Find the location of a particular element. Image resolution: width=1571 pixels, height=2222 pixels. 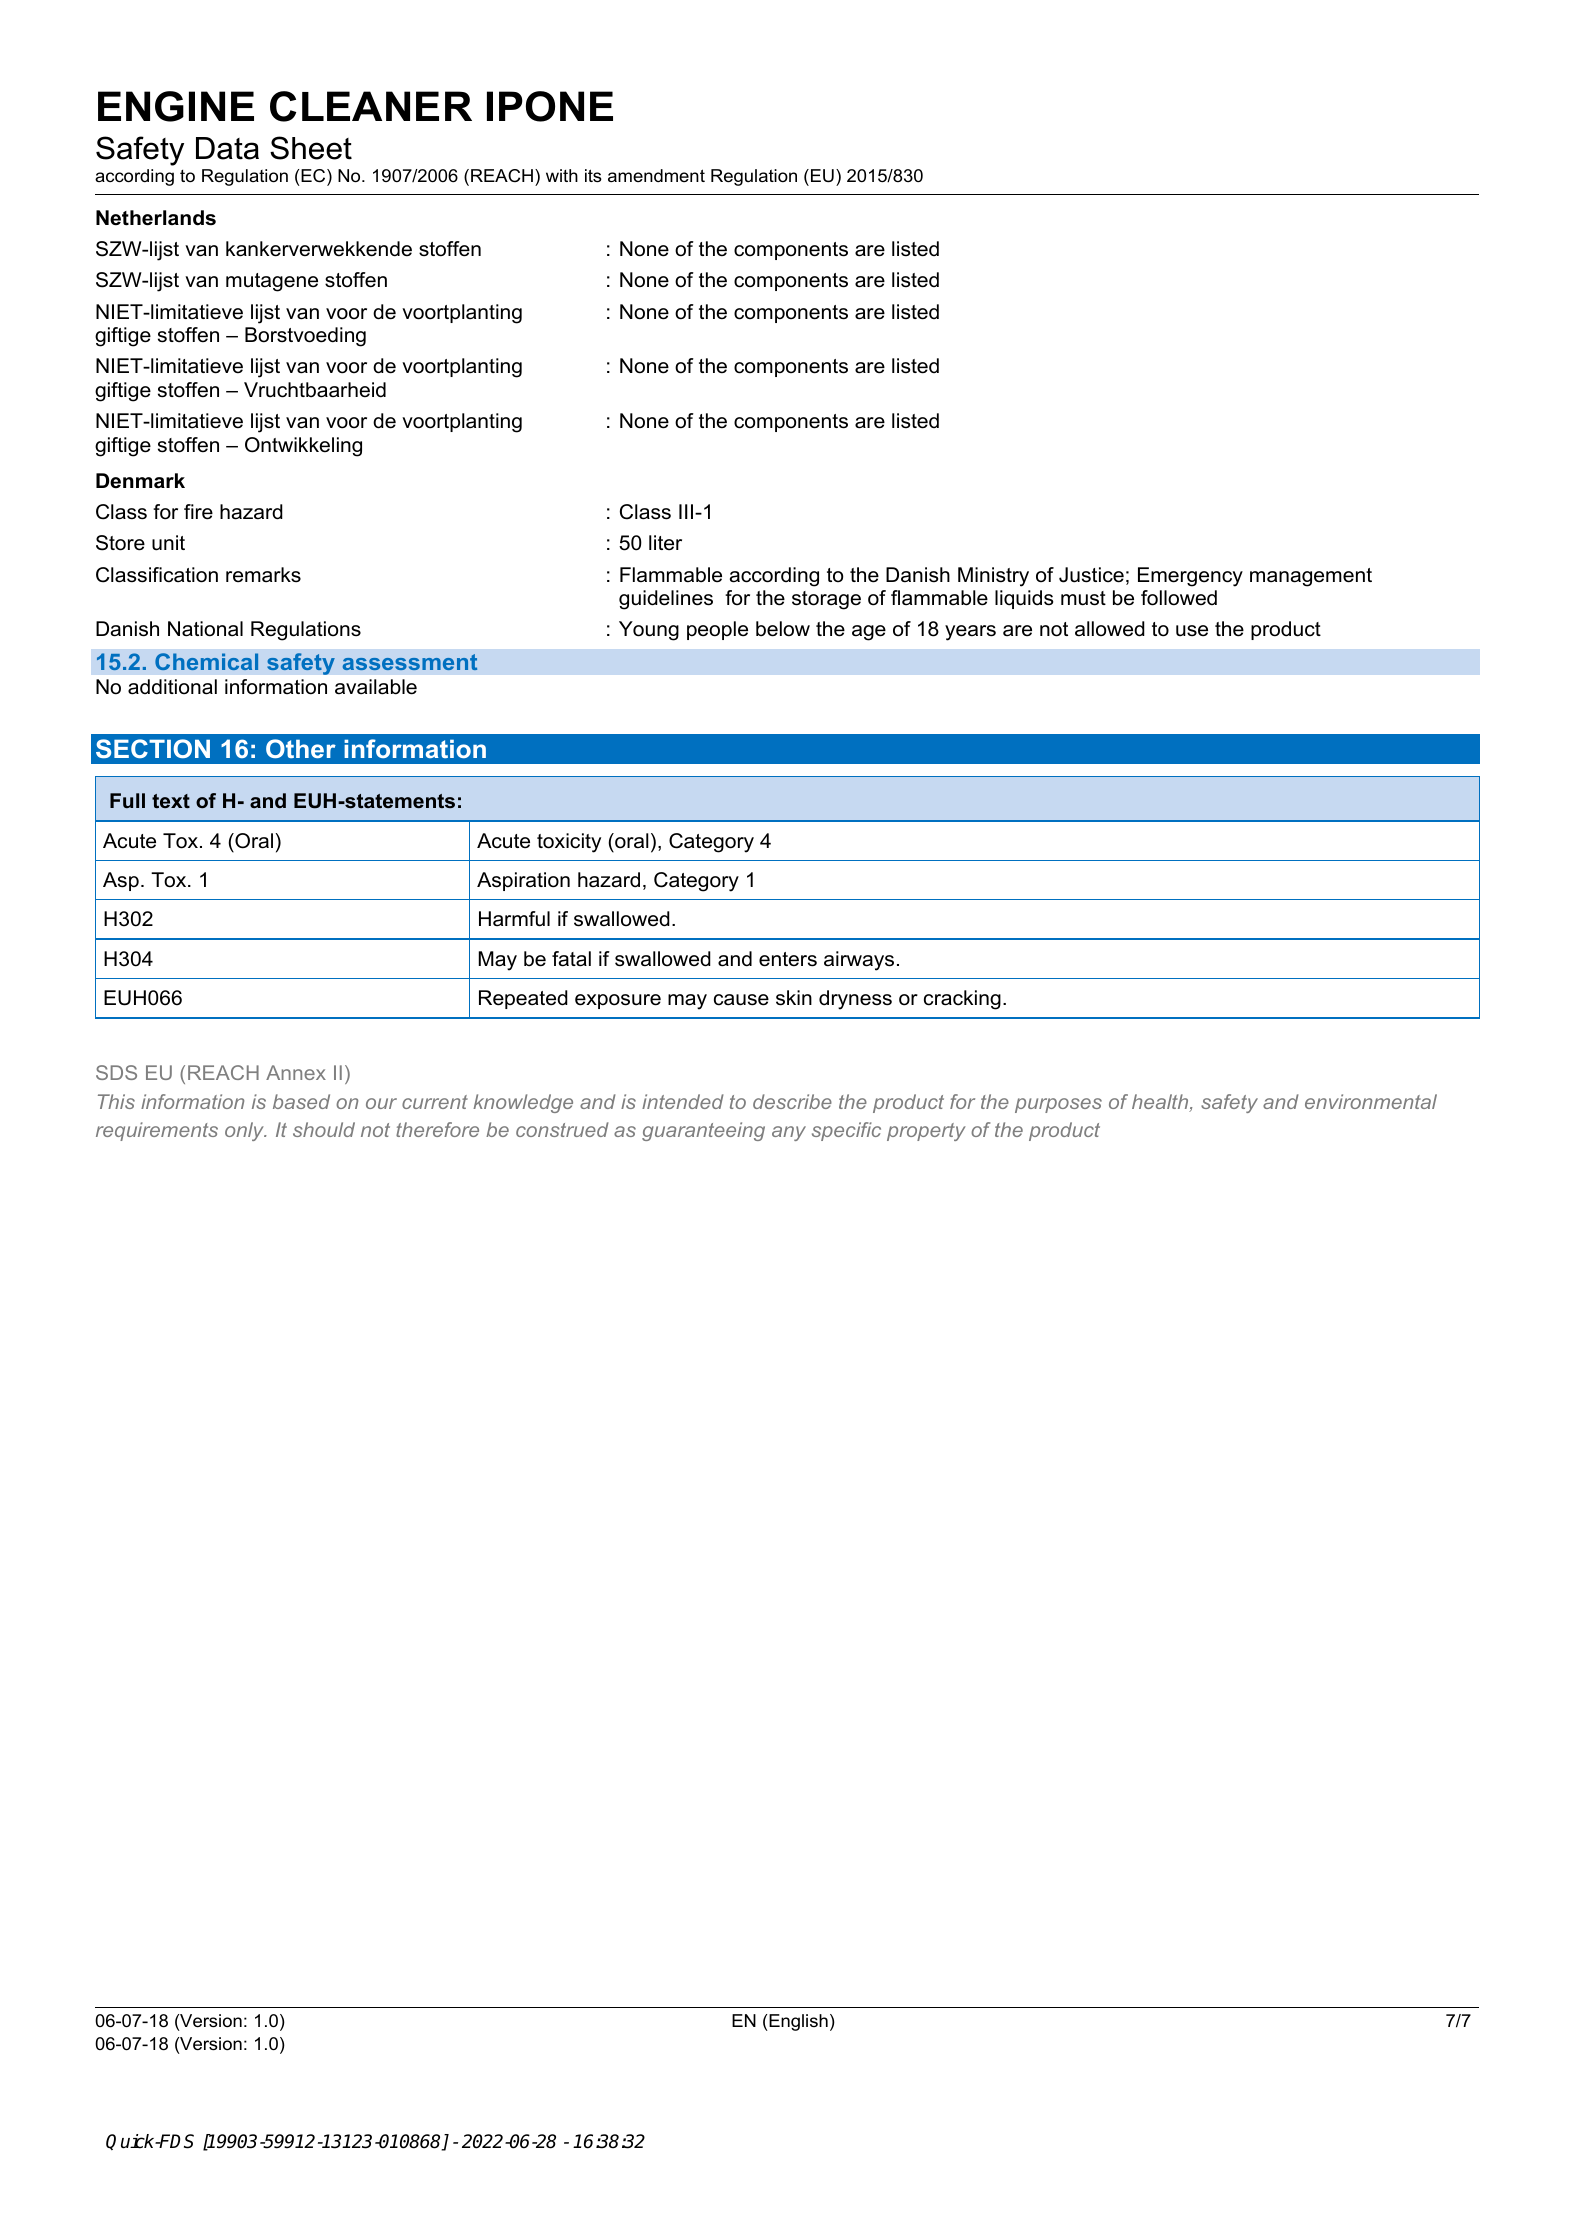

Data is located at coordinates (227, 148).
